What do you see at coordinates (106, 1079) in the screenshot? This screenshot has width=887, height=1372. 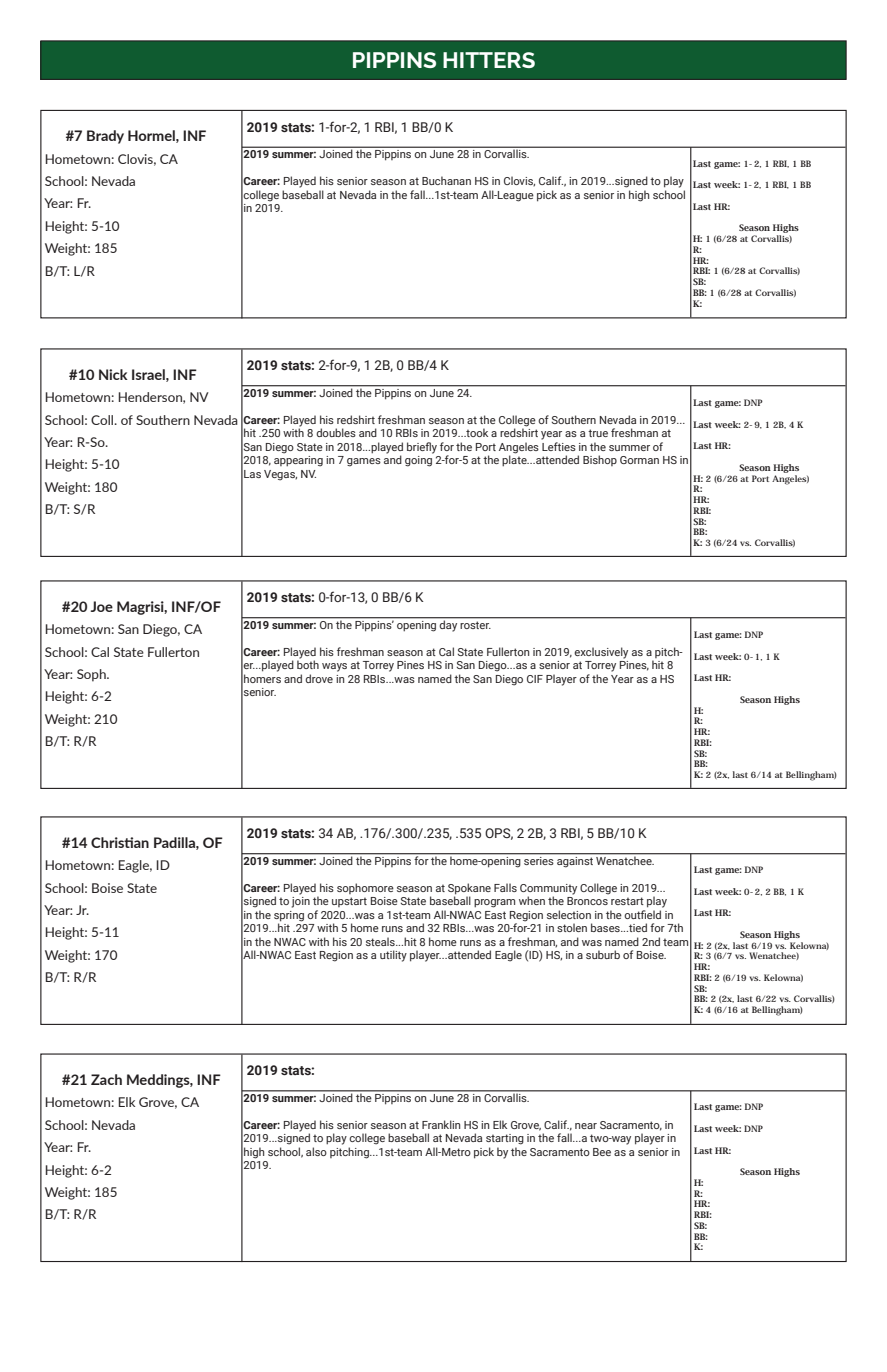 I see `Zach` at bounding box center [106, 1079].
